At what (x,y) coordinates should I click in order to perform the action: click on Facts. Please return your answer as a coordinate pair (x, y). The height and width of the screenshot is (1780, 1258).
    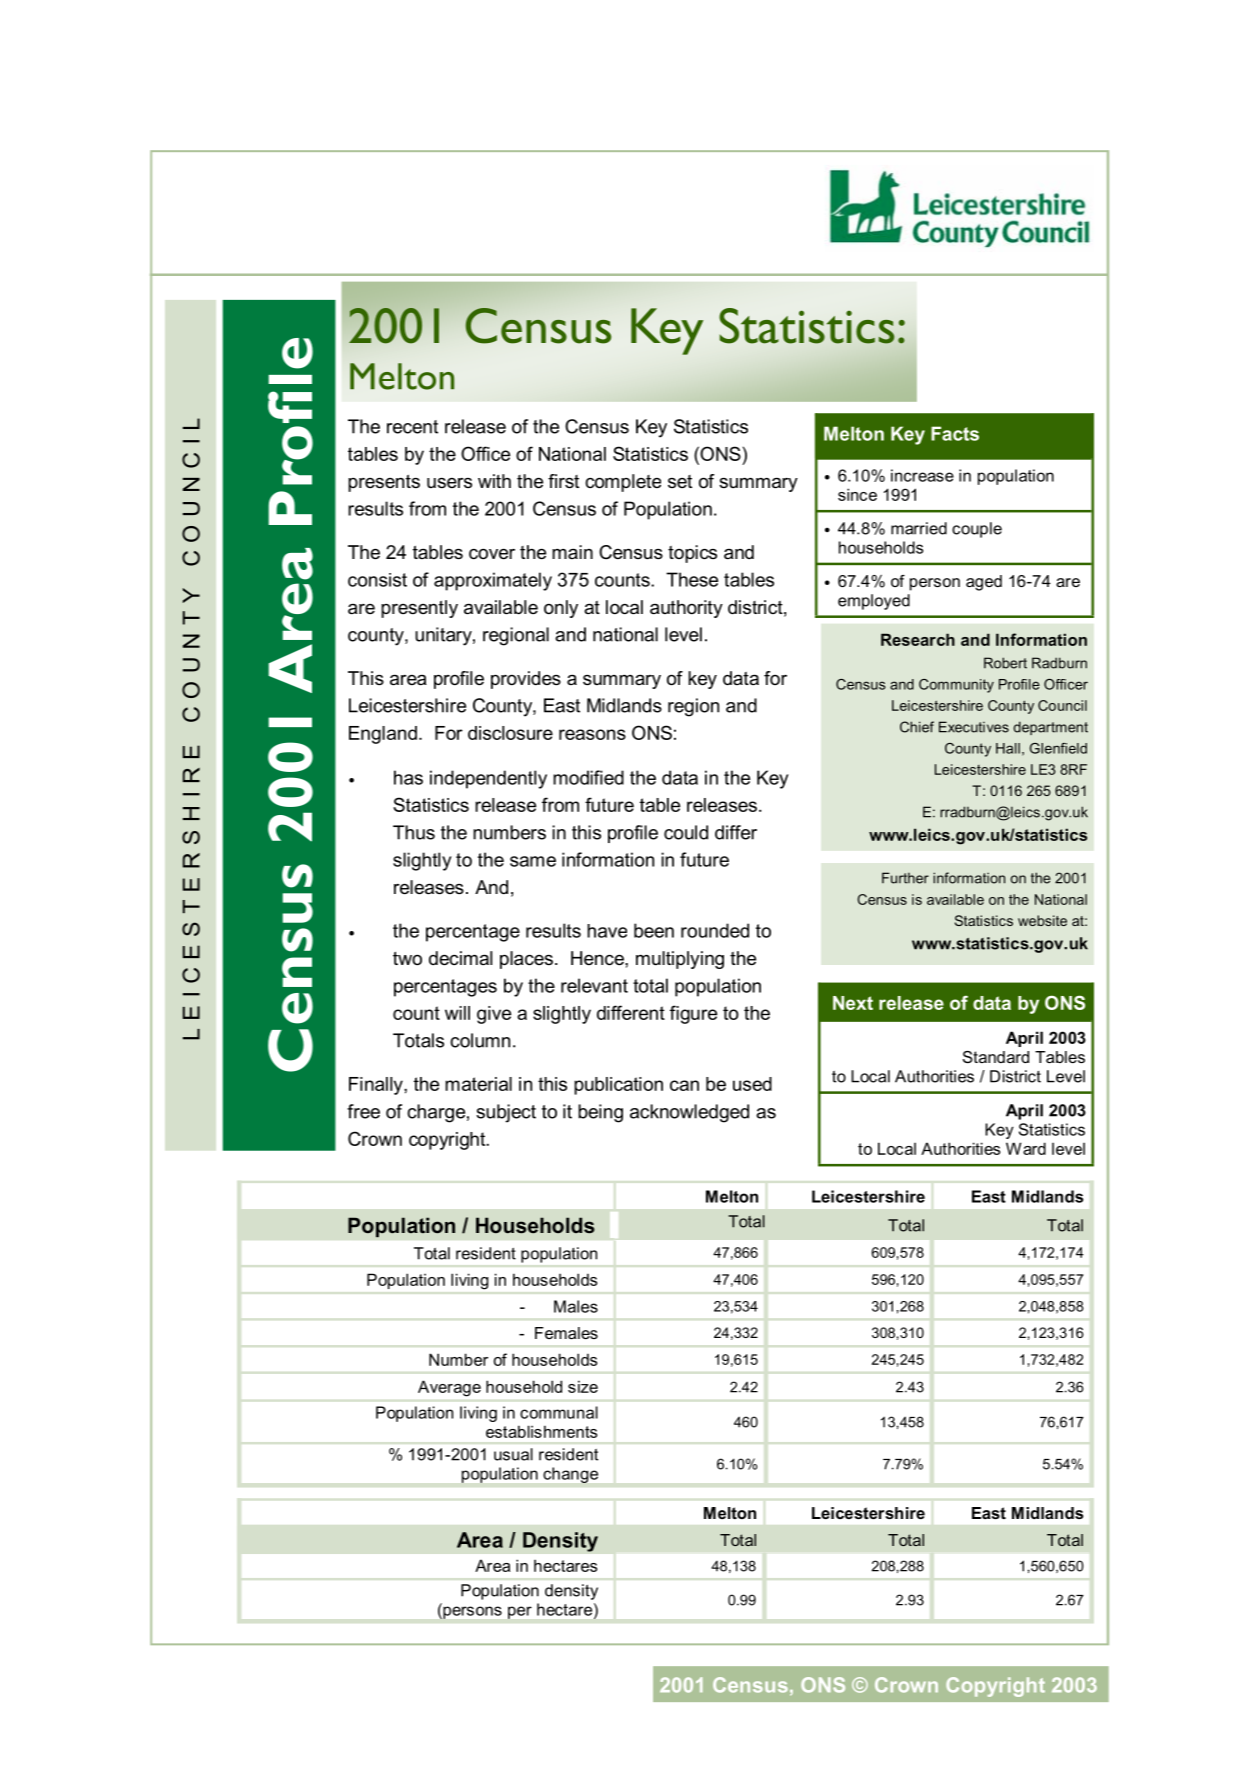
    Looking at the image, I should click on (955, 433).
